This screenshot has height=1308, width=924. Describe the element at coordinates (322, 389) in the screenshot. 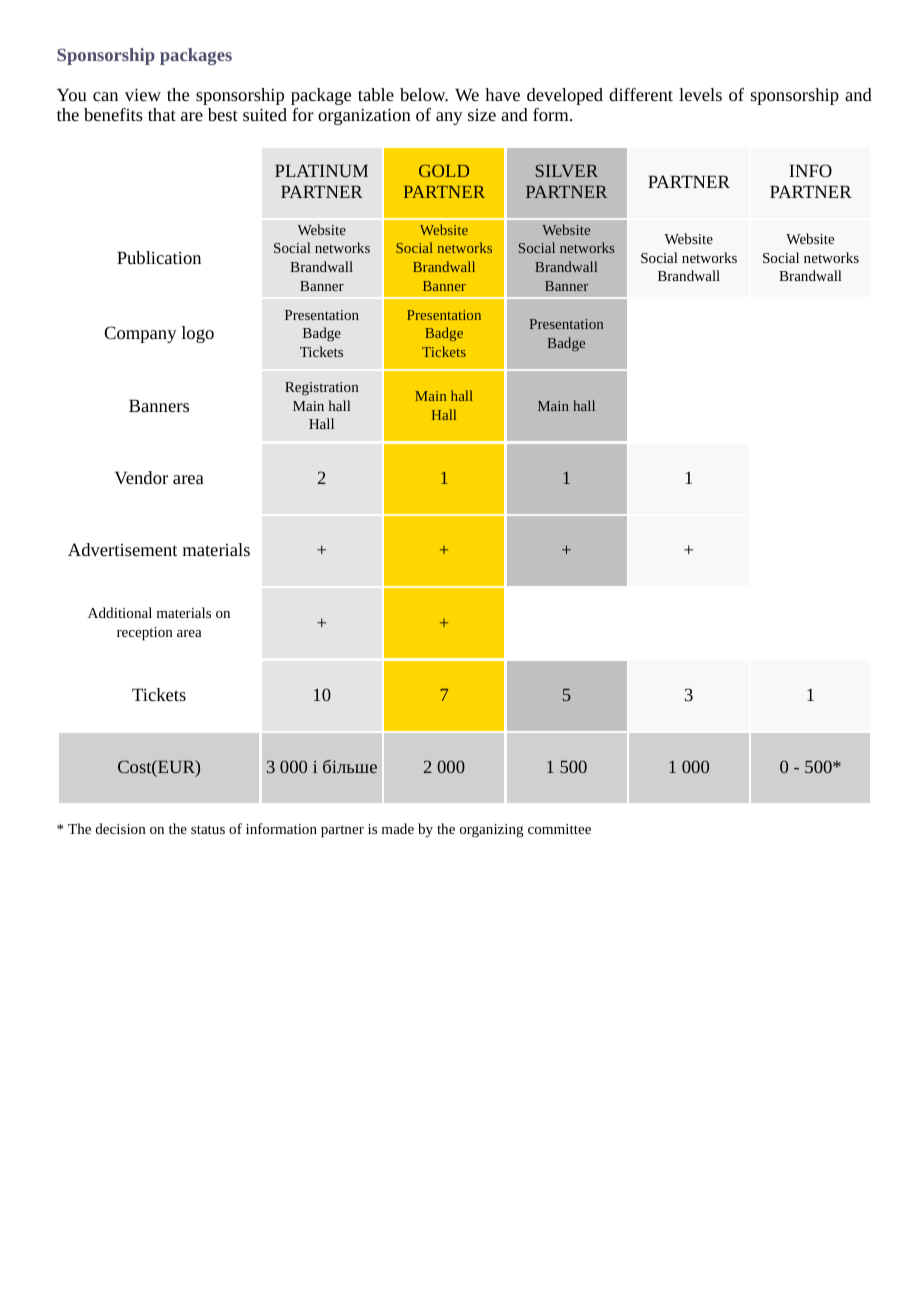

I see `Registration` at that location.
